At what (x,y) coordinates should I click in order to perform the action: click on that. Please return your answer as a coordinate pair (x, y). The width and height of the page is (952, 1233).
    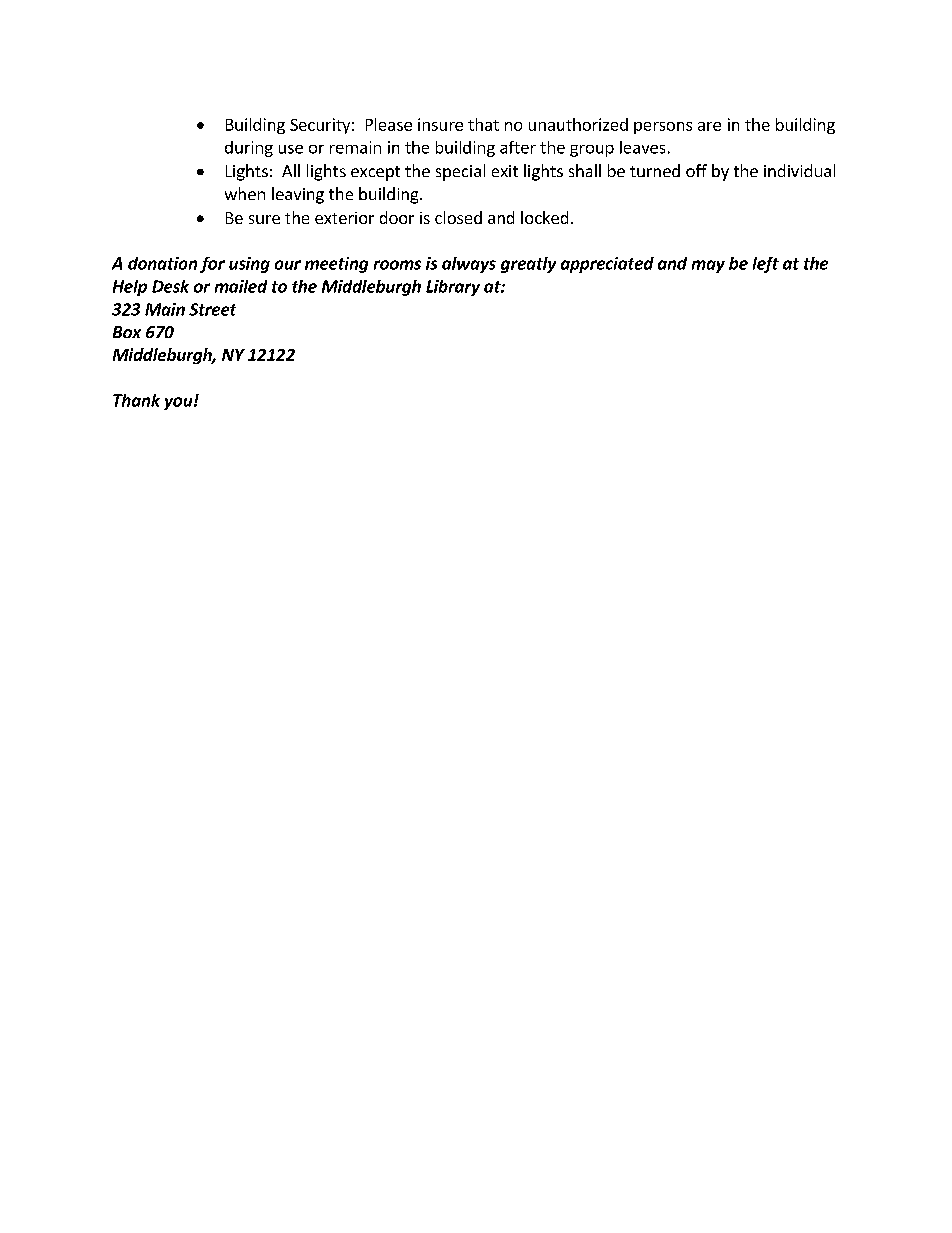
    Looking at the image, I should click on (483, 124).
